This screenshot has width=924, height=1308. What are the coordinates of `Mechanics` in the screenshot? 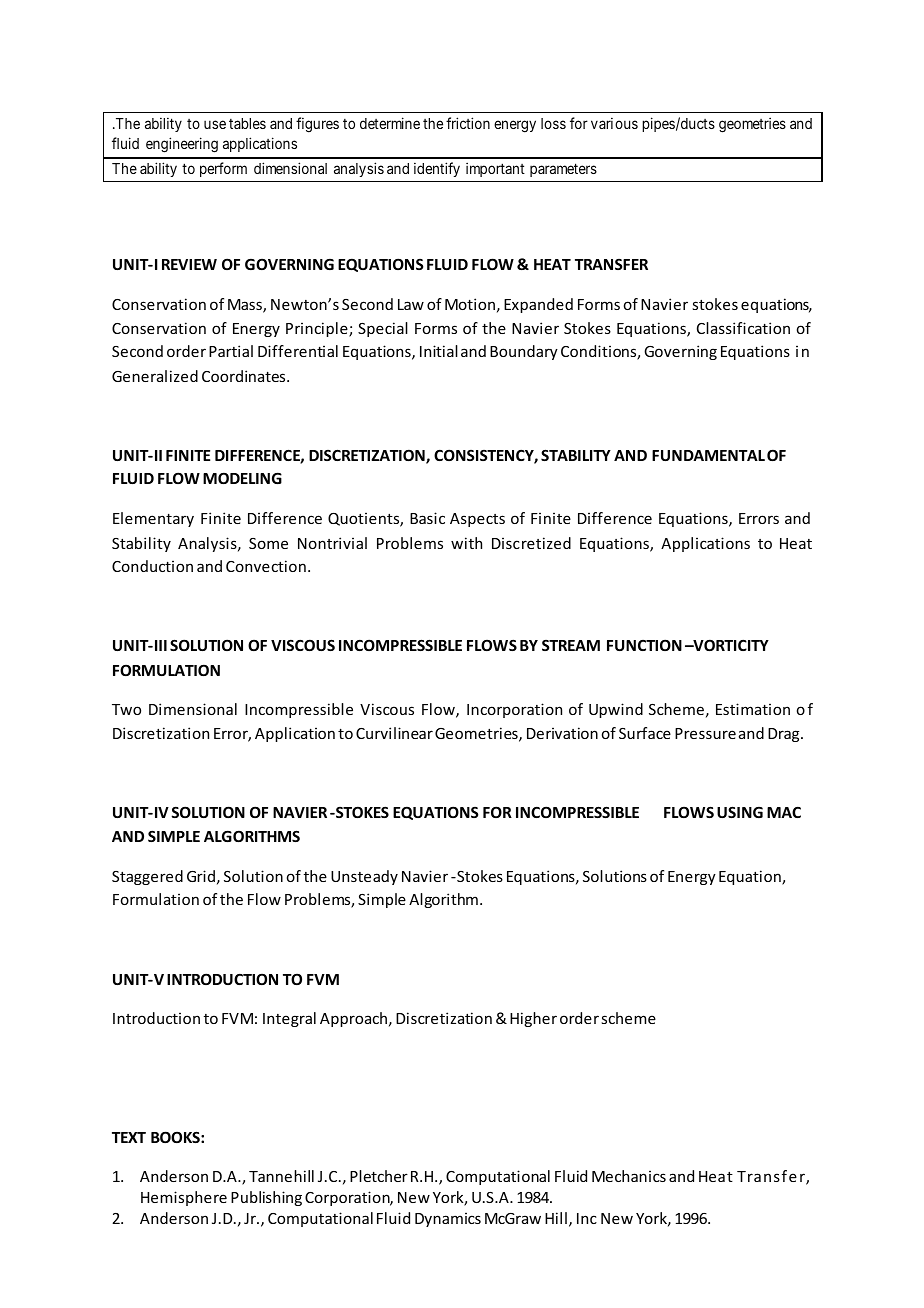 It's located at (629, 1176).
